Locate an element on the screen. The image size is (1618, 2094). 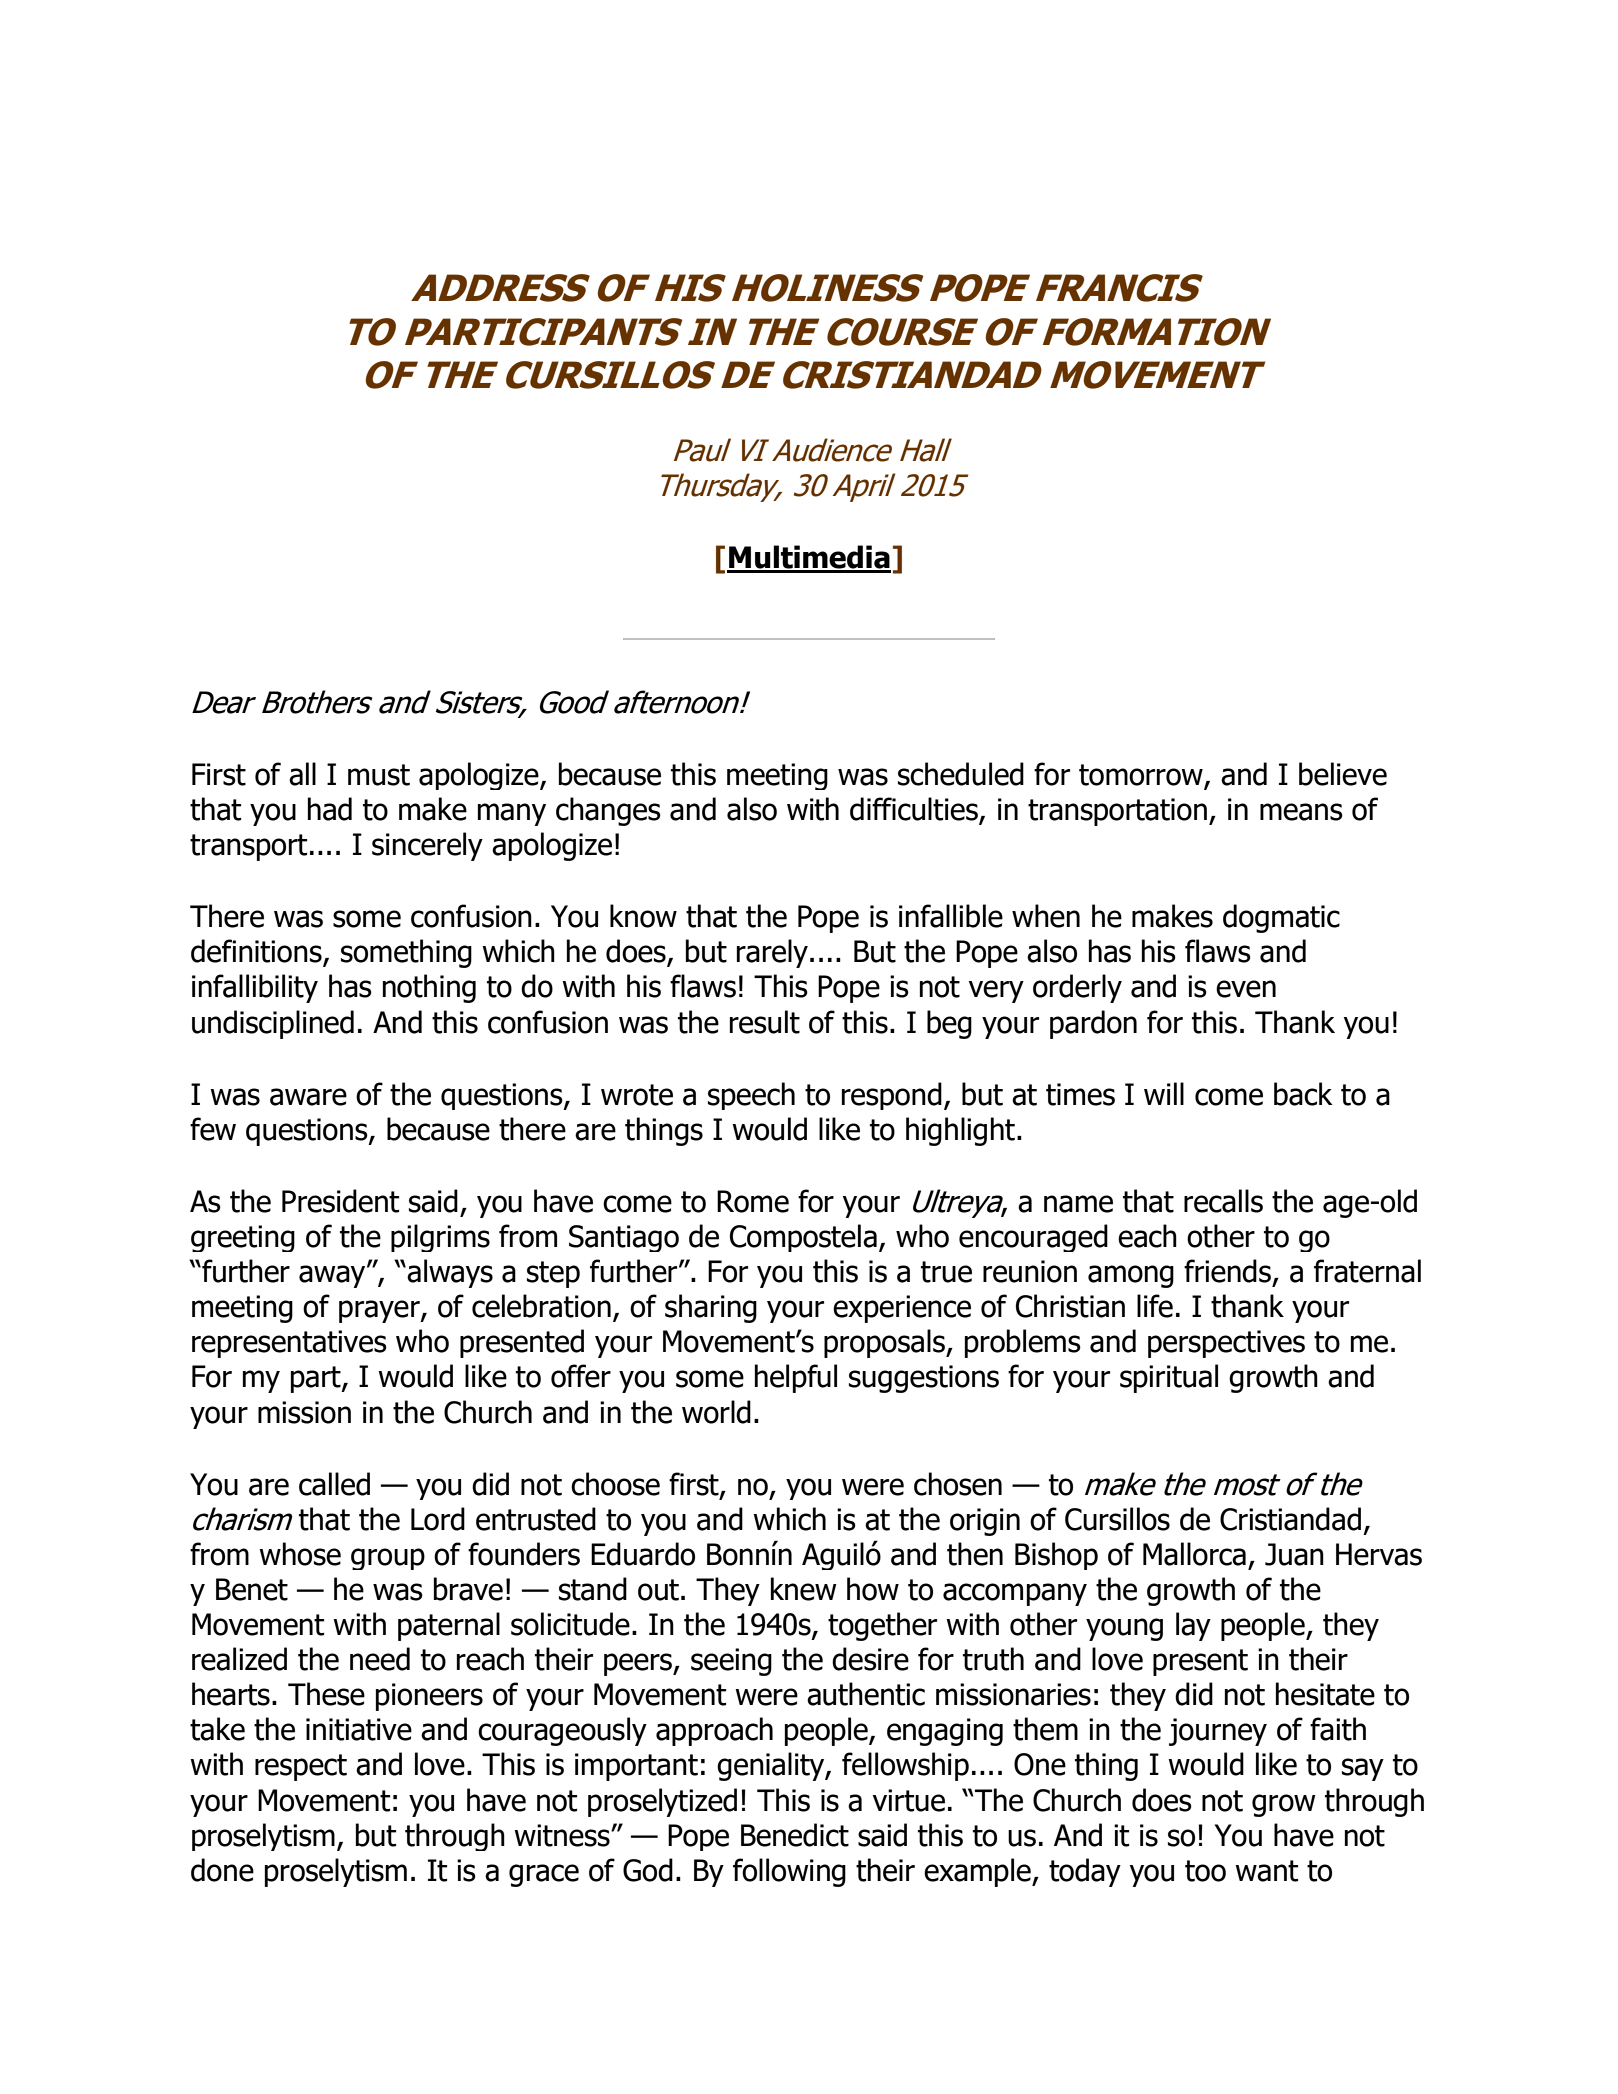
means is located at coordinates (1301, 812).
